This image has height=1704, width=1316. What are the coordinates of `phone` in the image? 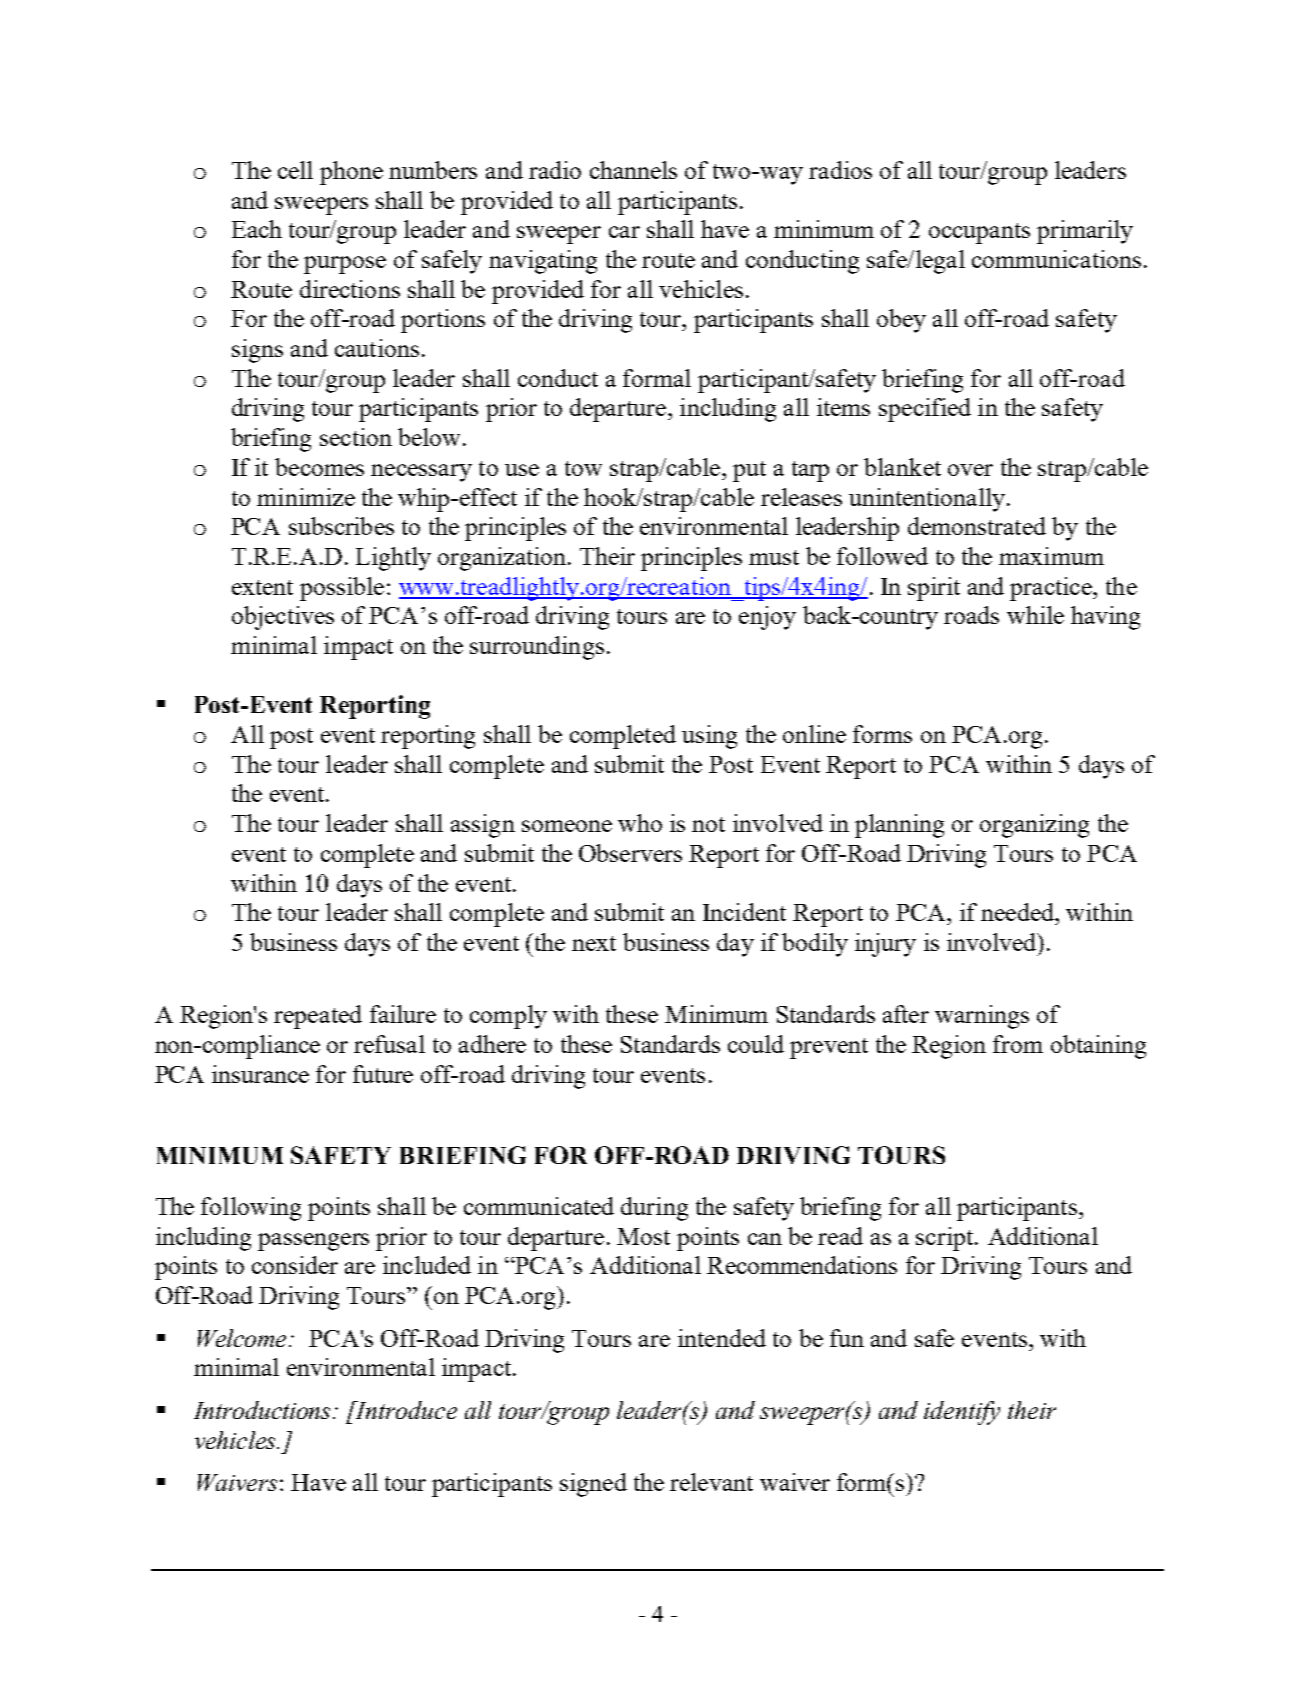 It's located at (351, 173).
